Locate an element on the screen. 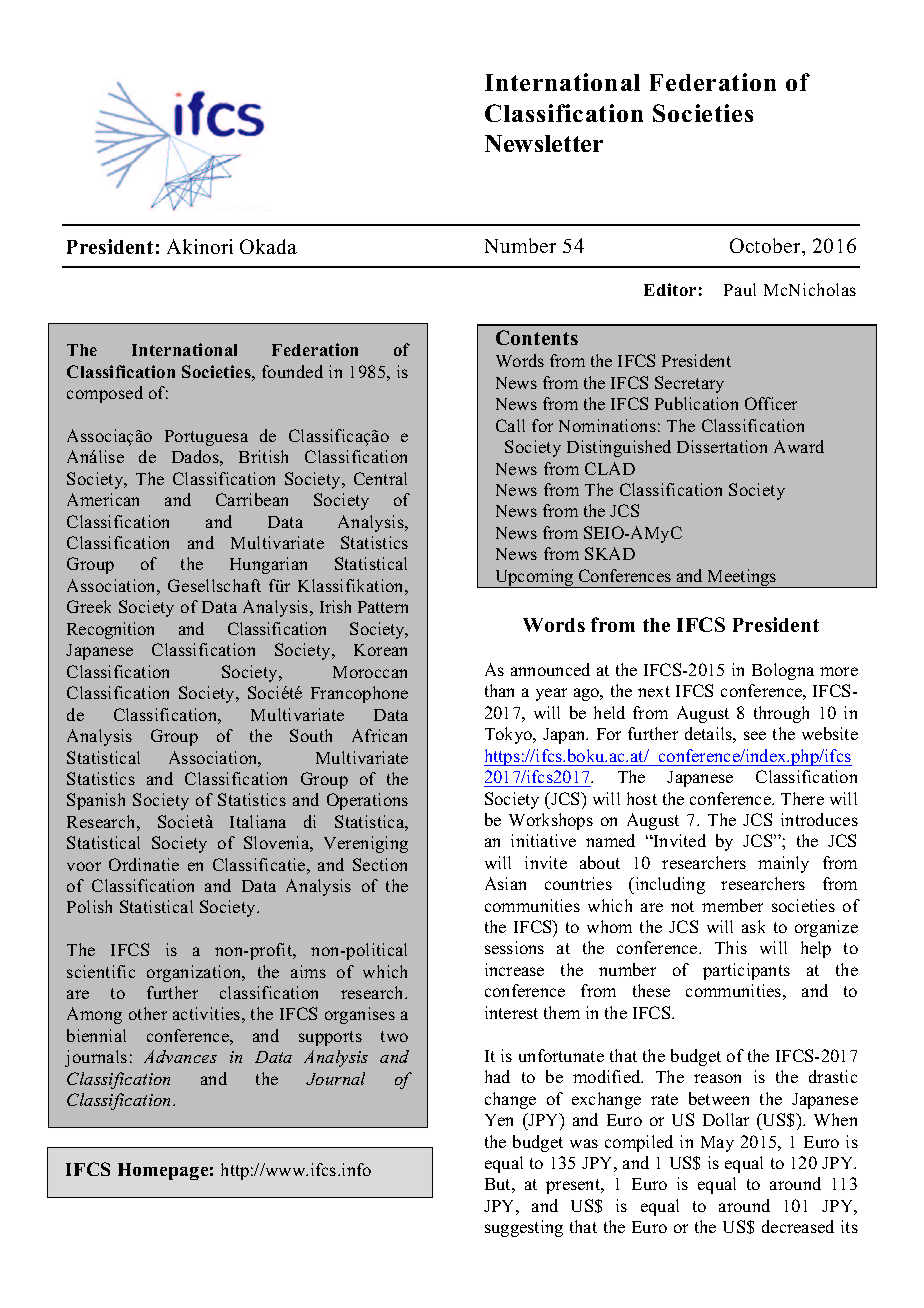 The height and width of the screenshot is (1308, 924). Central is located at coordinates (380, 478).
